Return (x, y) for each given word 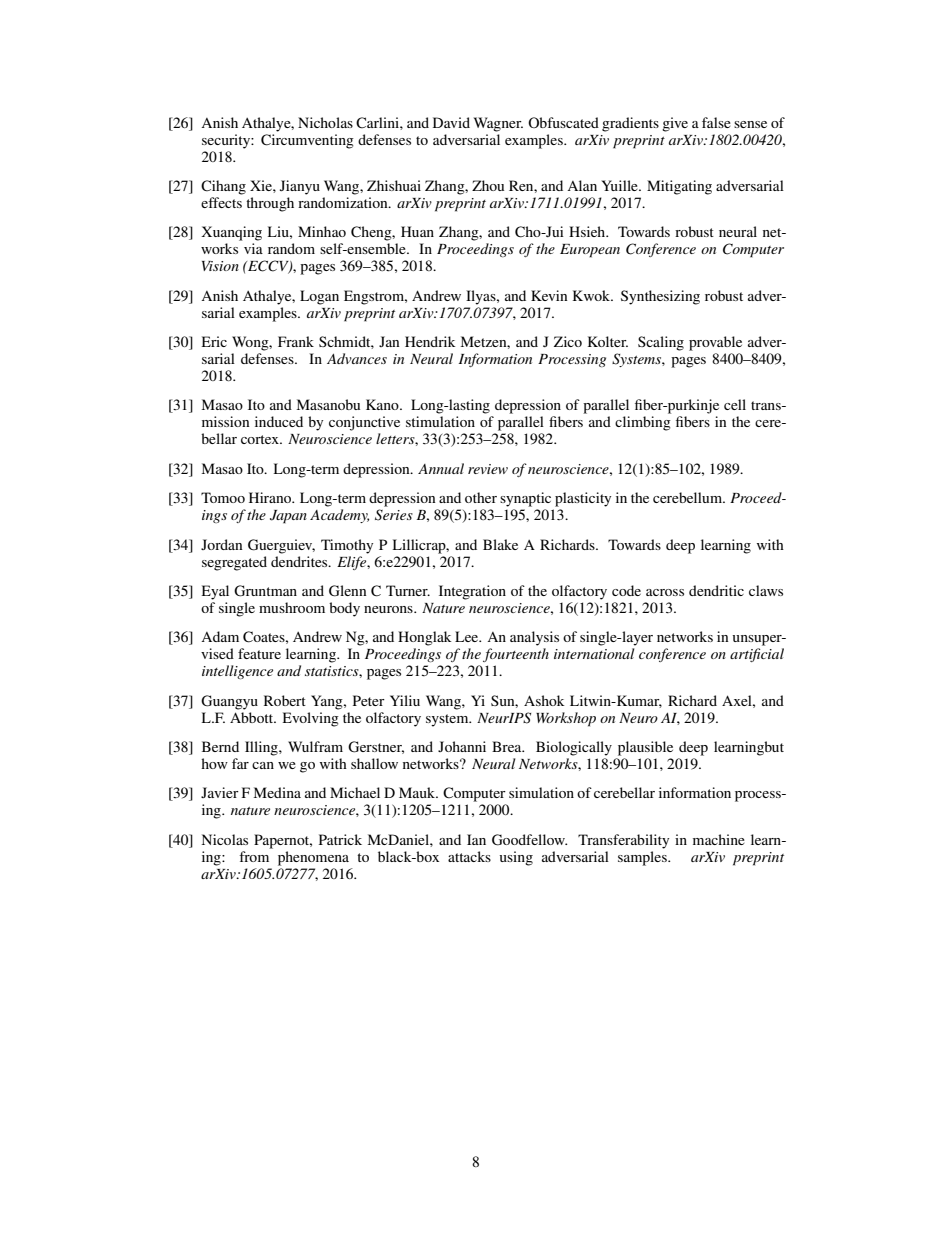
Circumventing (307, 141)
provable (715, 343)
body (344, 609)
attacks (469, 856)
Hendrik (430, 341)
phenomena (313, 858)
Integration (472, 592)
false (716, 122)
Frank (296, 341)
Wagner (498, 124)
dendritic (716, 590)
